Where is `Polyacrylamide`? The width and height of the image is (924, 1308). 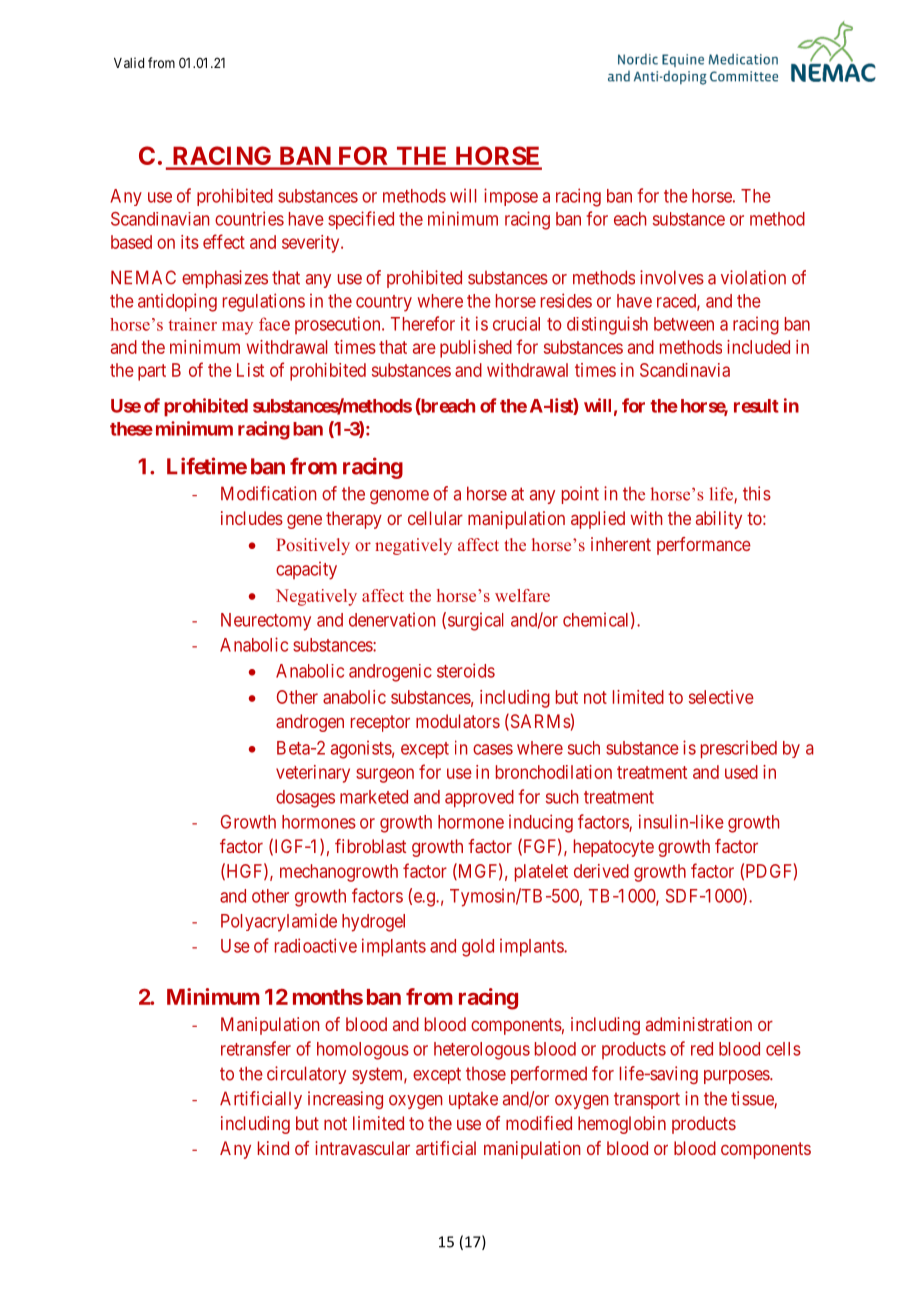 Polyacrylamide is located at coordinates (279, 922).
